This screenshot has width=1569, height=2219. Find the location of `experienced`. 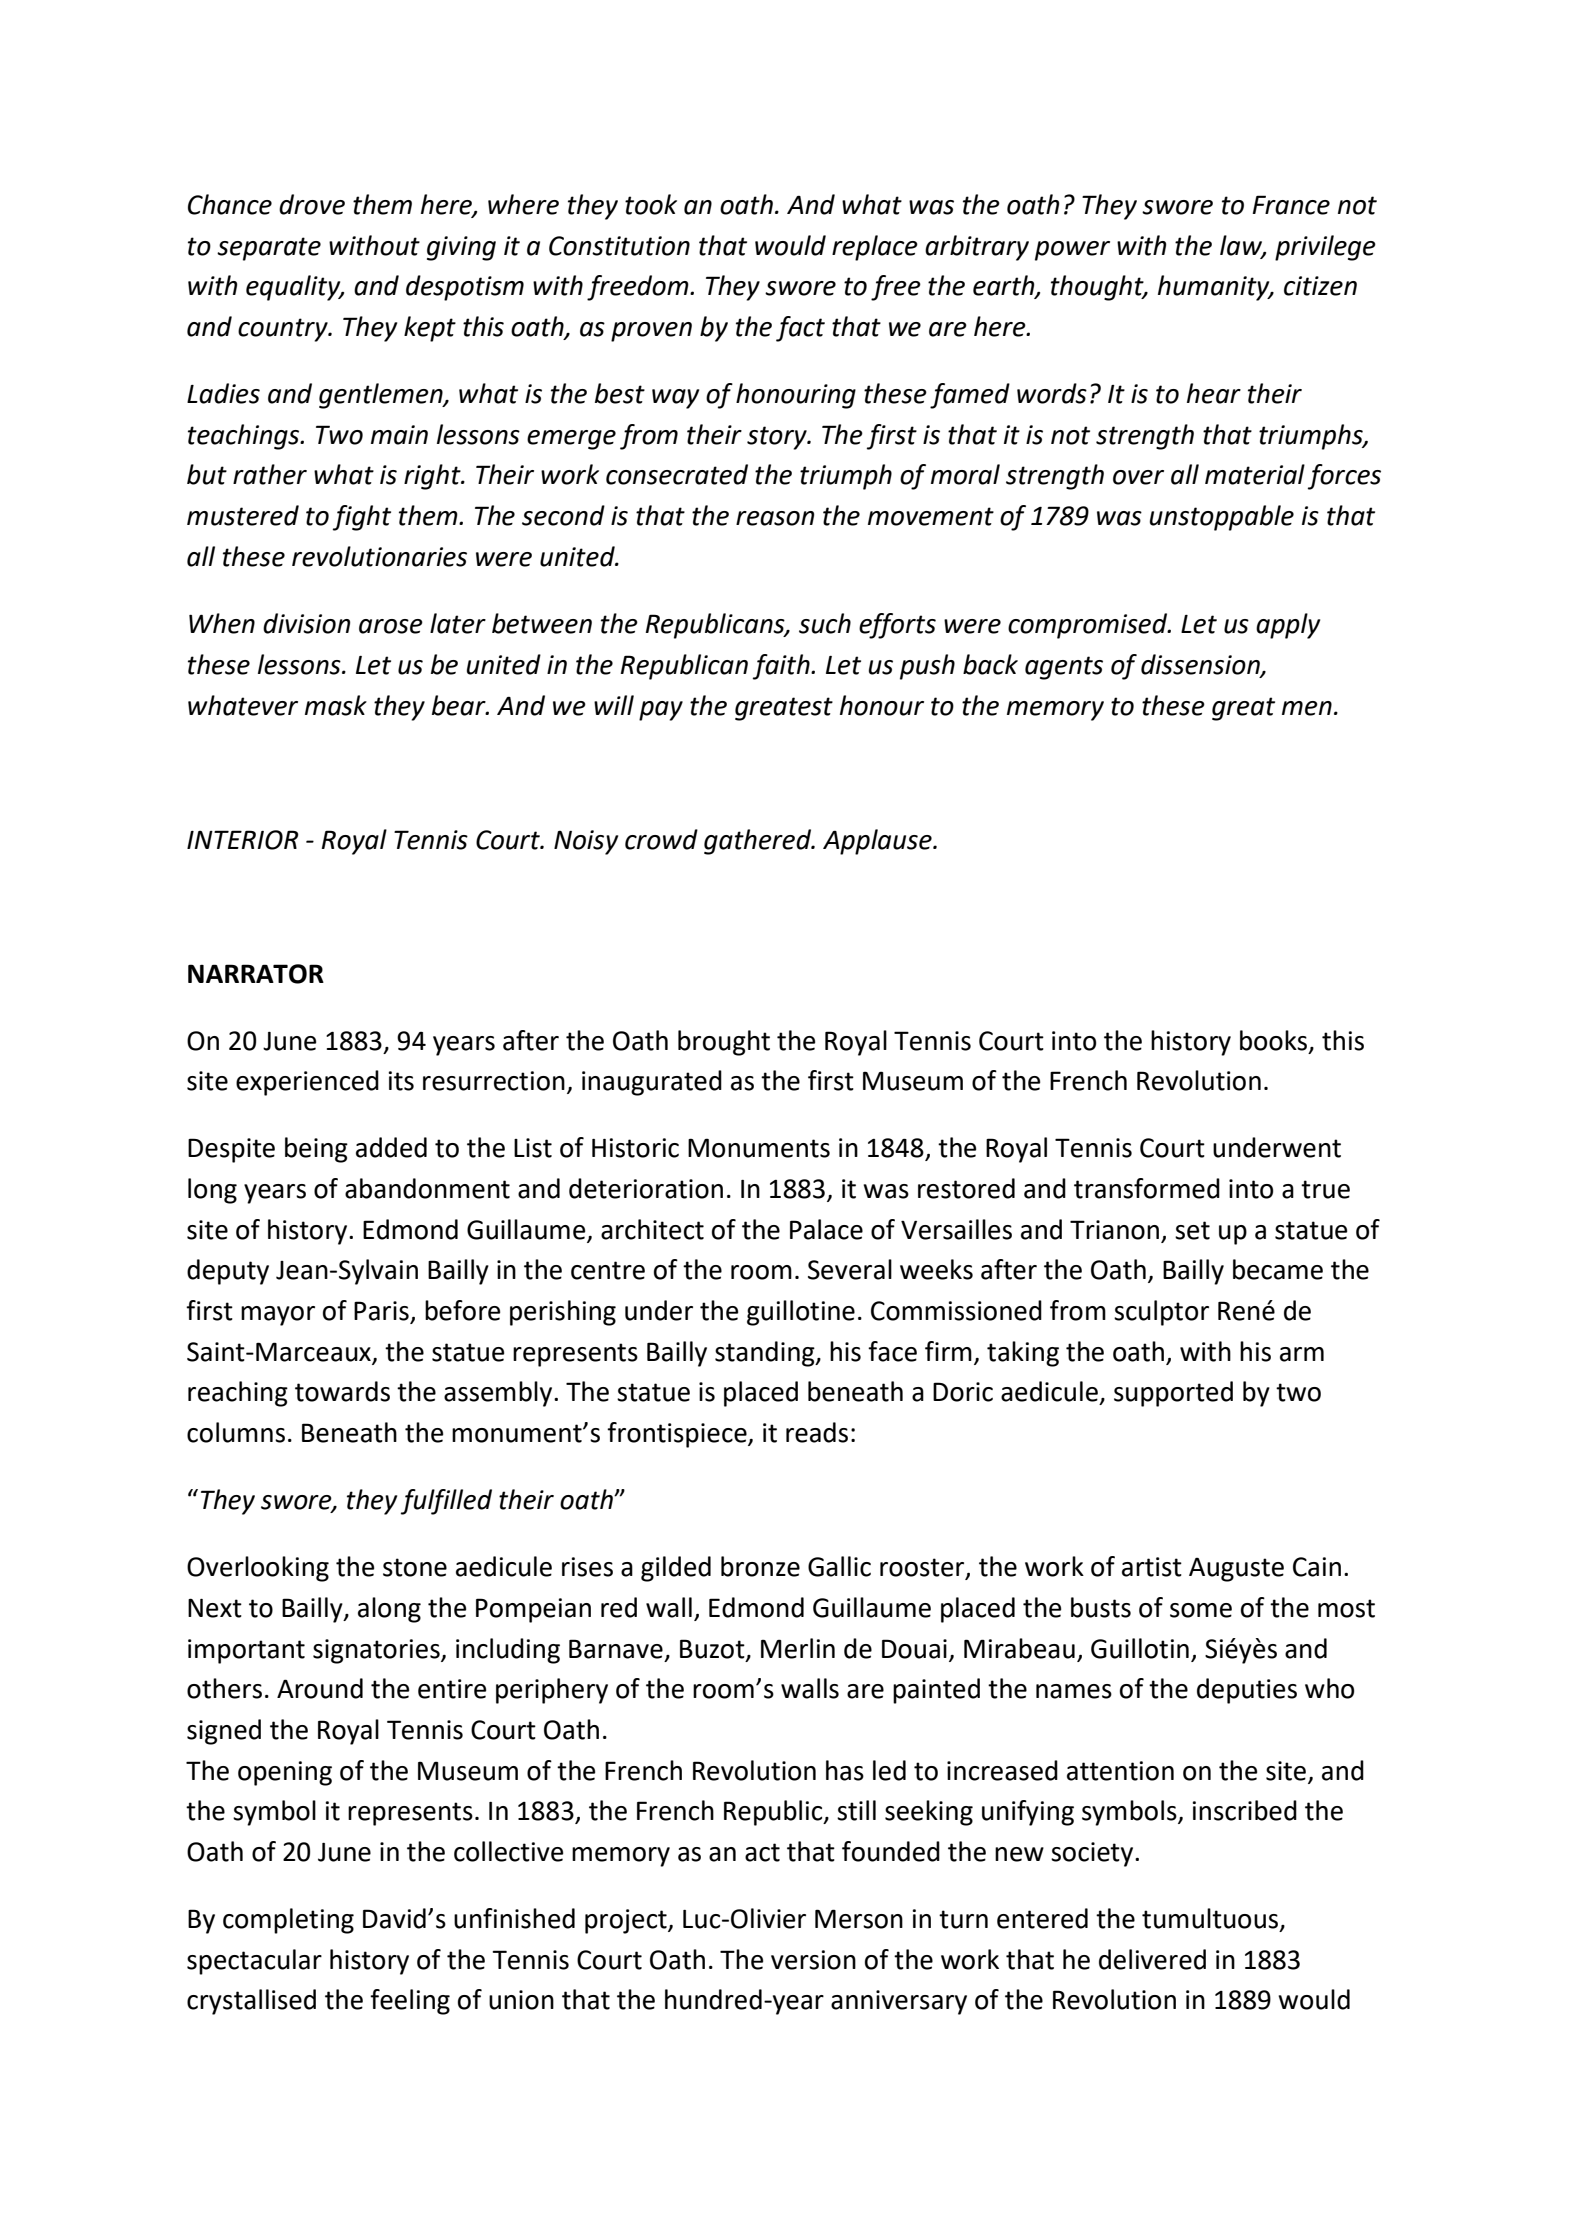

experienced is located at coordinates (307, 1083).
